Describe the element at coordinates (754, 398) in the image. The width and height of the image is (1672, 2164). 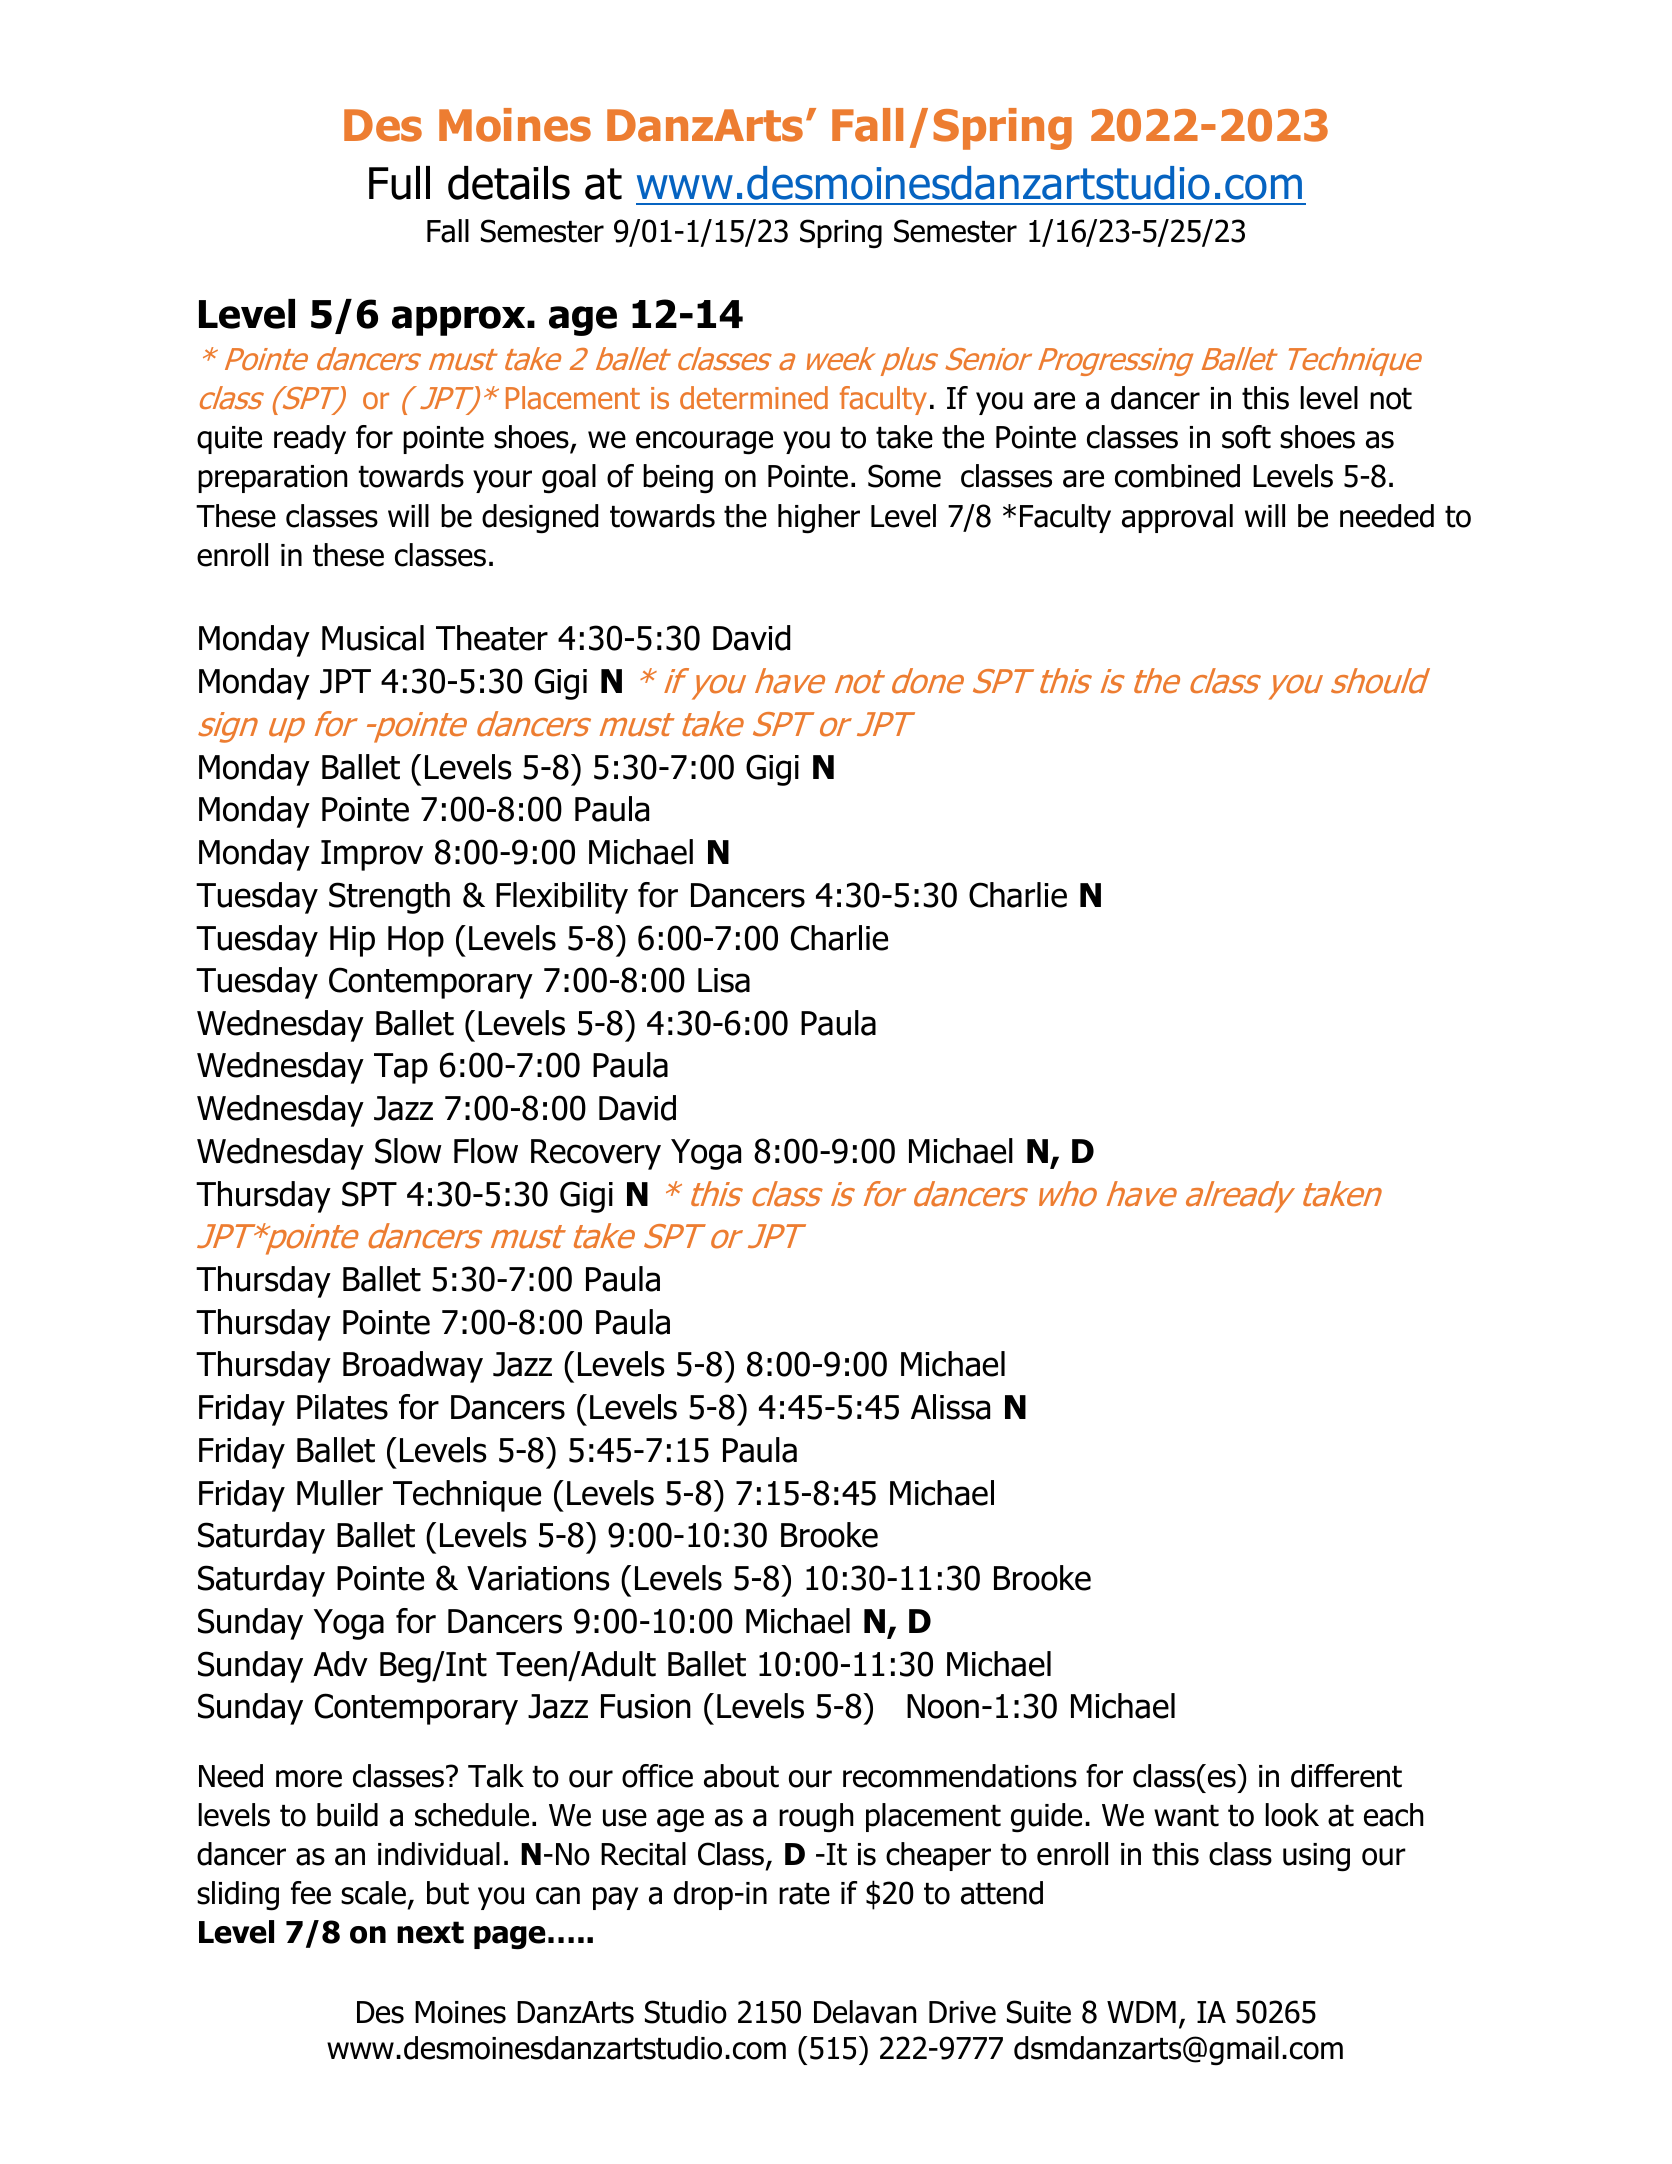
I see `determined` at that location.
